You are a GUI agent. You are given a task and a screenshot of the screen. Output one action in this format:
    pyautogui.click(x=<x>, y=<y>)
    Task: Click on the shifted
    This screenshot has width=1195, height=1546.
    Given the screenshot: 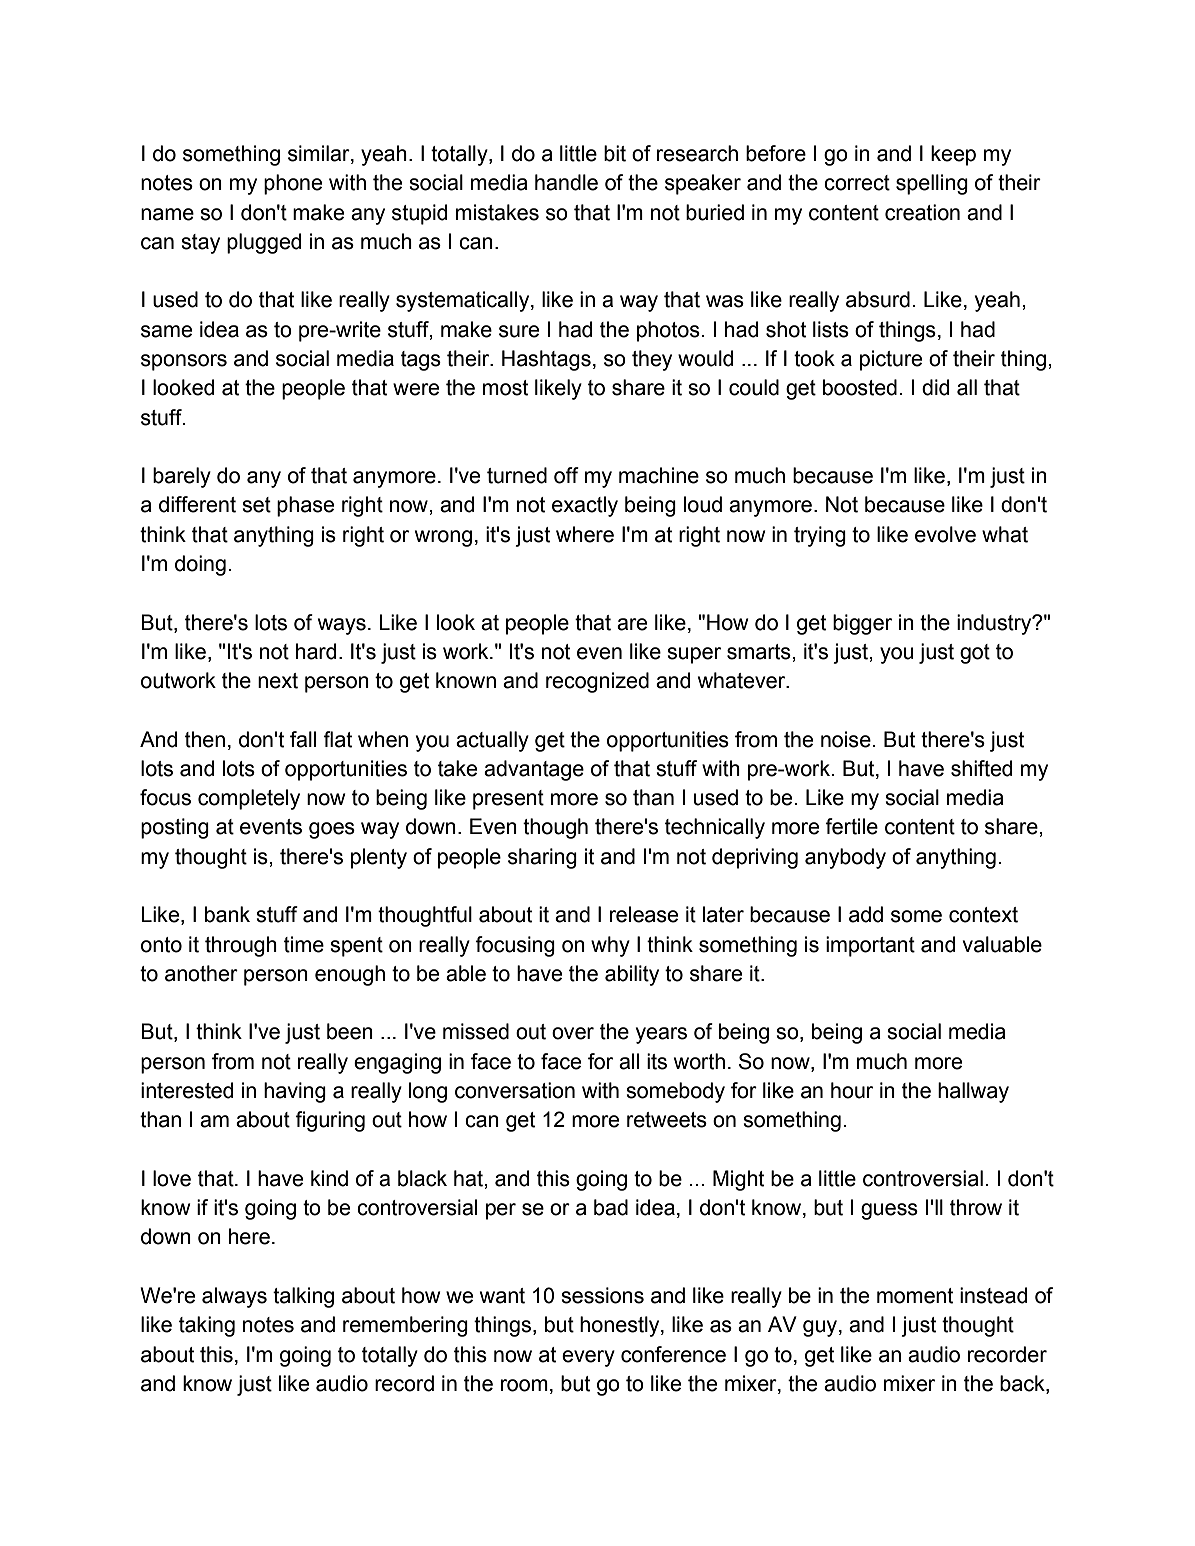 What is the action you would take?
    pyautogui.click(x=981, y=768)
